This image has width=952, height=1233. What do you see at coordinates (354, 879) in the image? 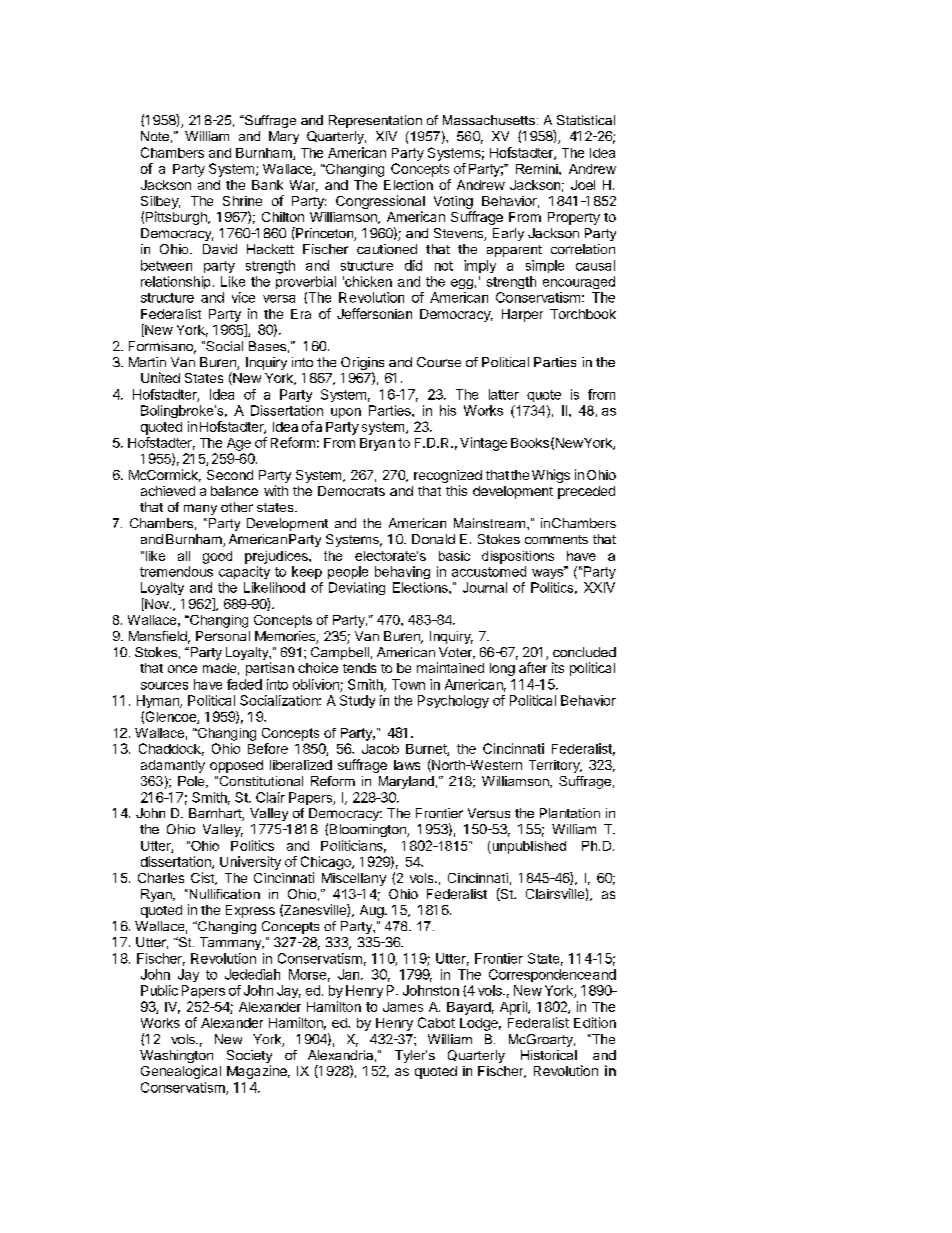
I see `Miscellany` at bounding box center [354, 879].
